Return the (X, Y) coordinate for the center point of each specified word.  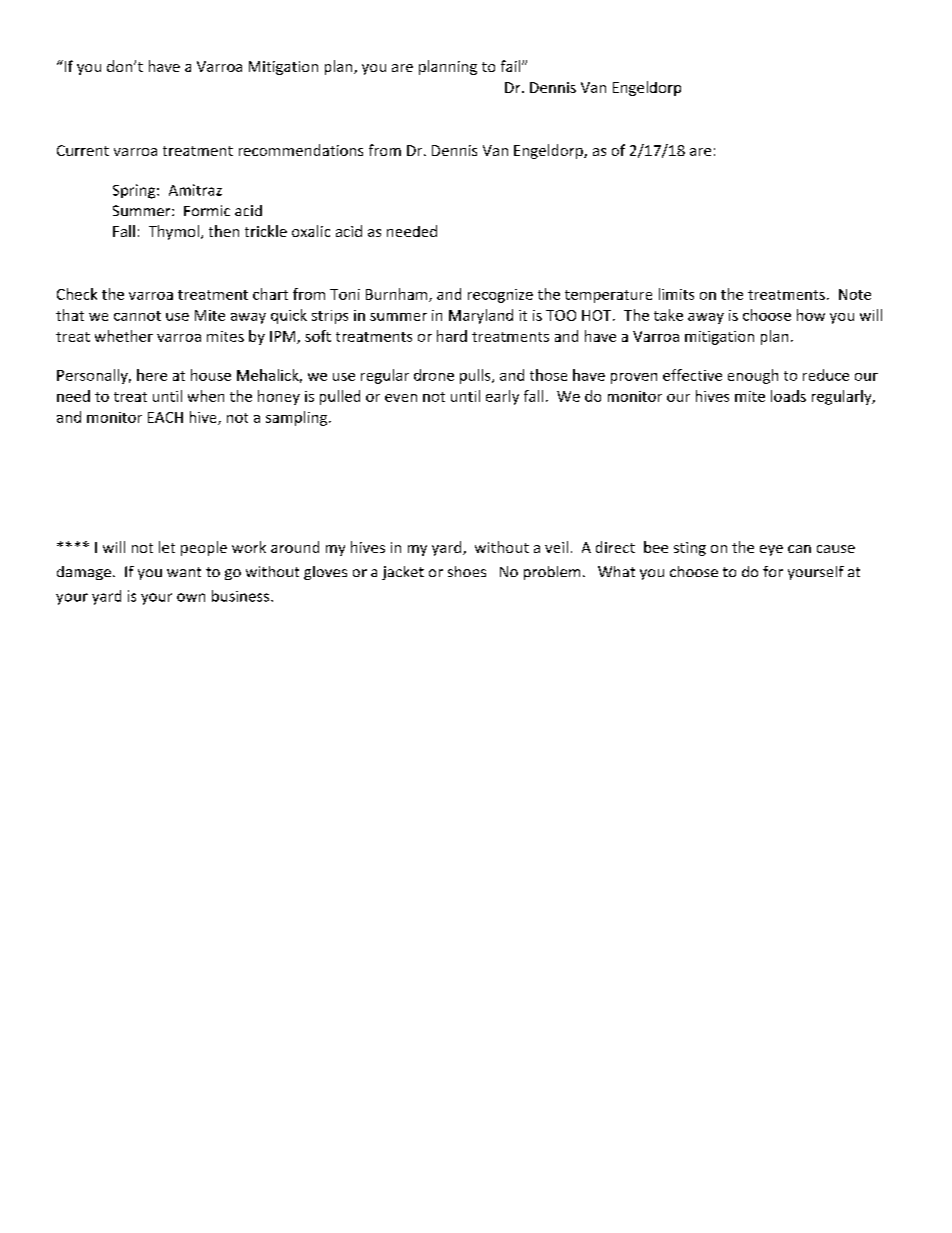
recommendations (301, 150)
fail (512, 66)
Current (83, 150)
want (184, 572)
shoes (467, 571)
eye (771, 550)
